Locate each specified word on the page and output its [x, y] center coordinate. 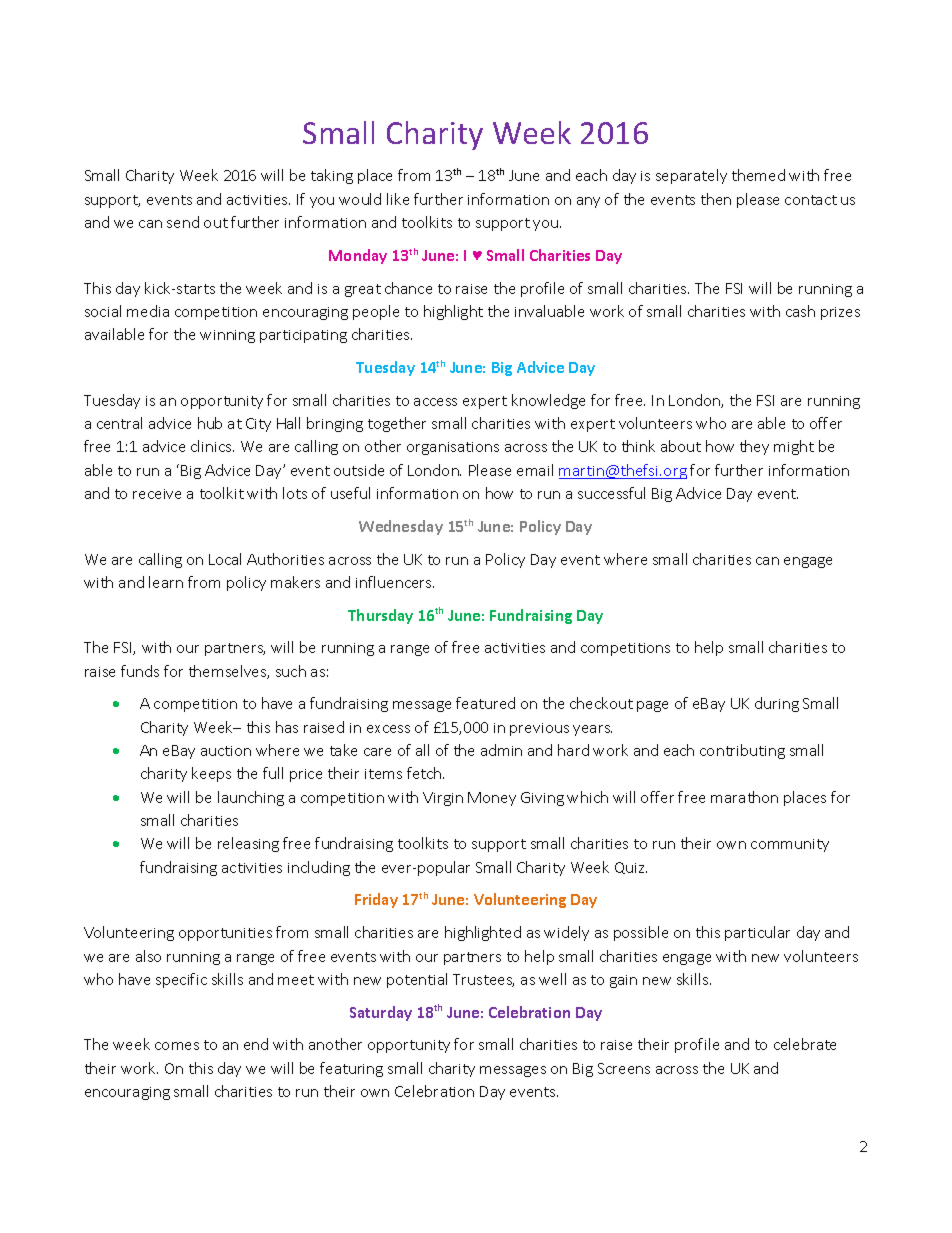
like [398, 199]
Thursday [380, 616]
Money [492, 799]
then [716, 199]
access [435, 402]
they [754, 447]
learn [166, 582]
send [183, 222]
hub [210, 423]
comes [177, 1046]
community [790, 845]
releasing [248, 844]
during [777, 704]
